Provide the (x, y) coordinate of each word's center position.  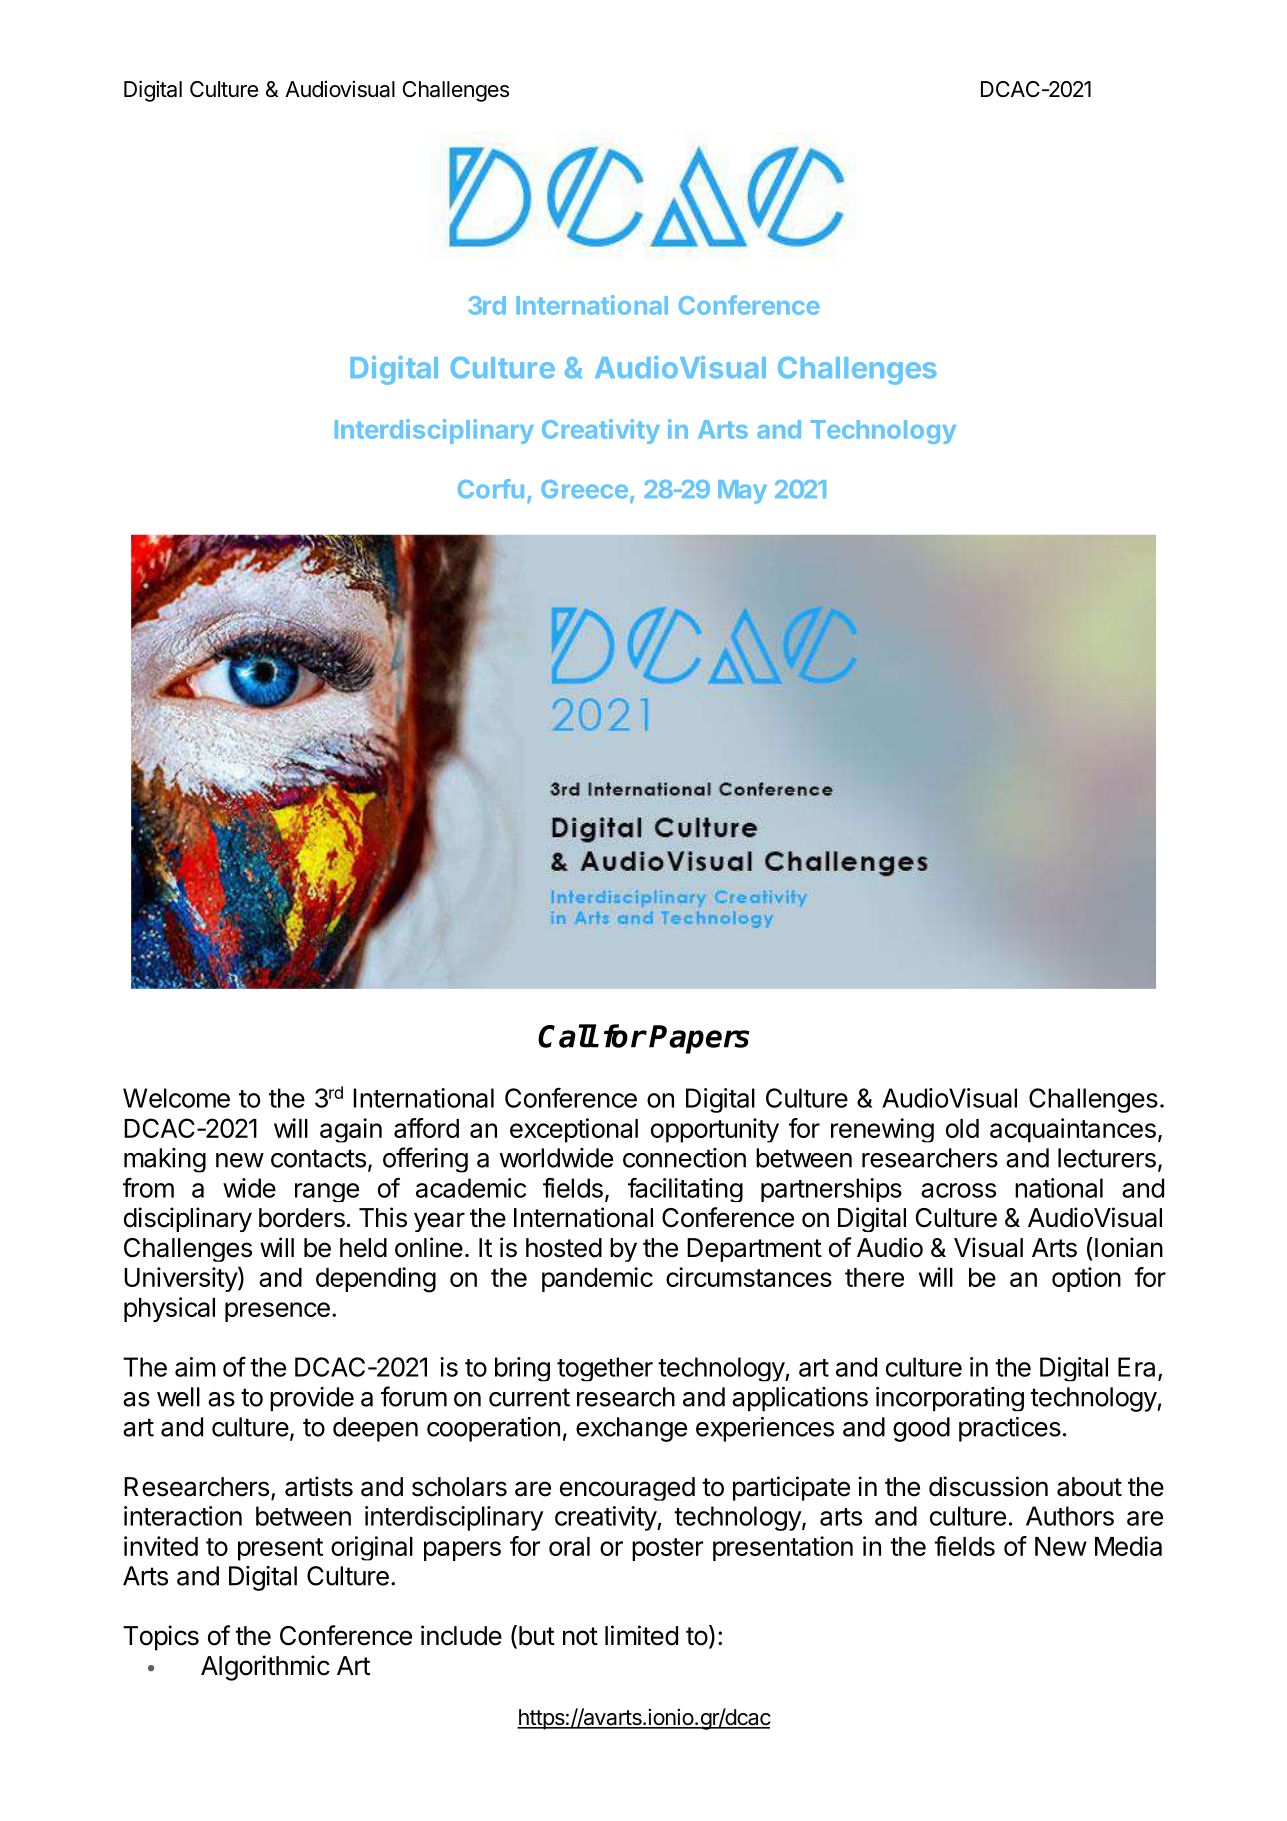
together (605, 1369)
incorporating (950, 1399)
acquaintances (1073, 1130)
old (962, 1128)
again (351, 1130)
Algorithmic (265, 1668)
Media (1128, 1546)
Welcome (176, 1098)
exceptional (574, 1130)
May (742, 492)
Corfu (491, 489)
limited (641, 1635)
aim (195, 1367)
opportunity (715, 1130)
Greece (584, 489)
